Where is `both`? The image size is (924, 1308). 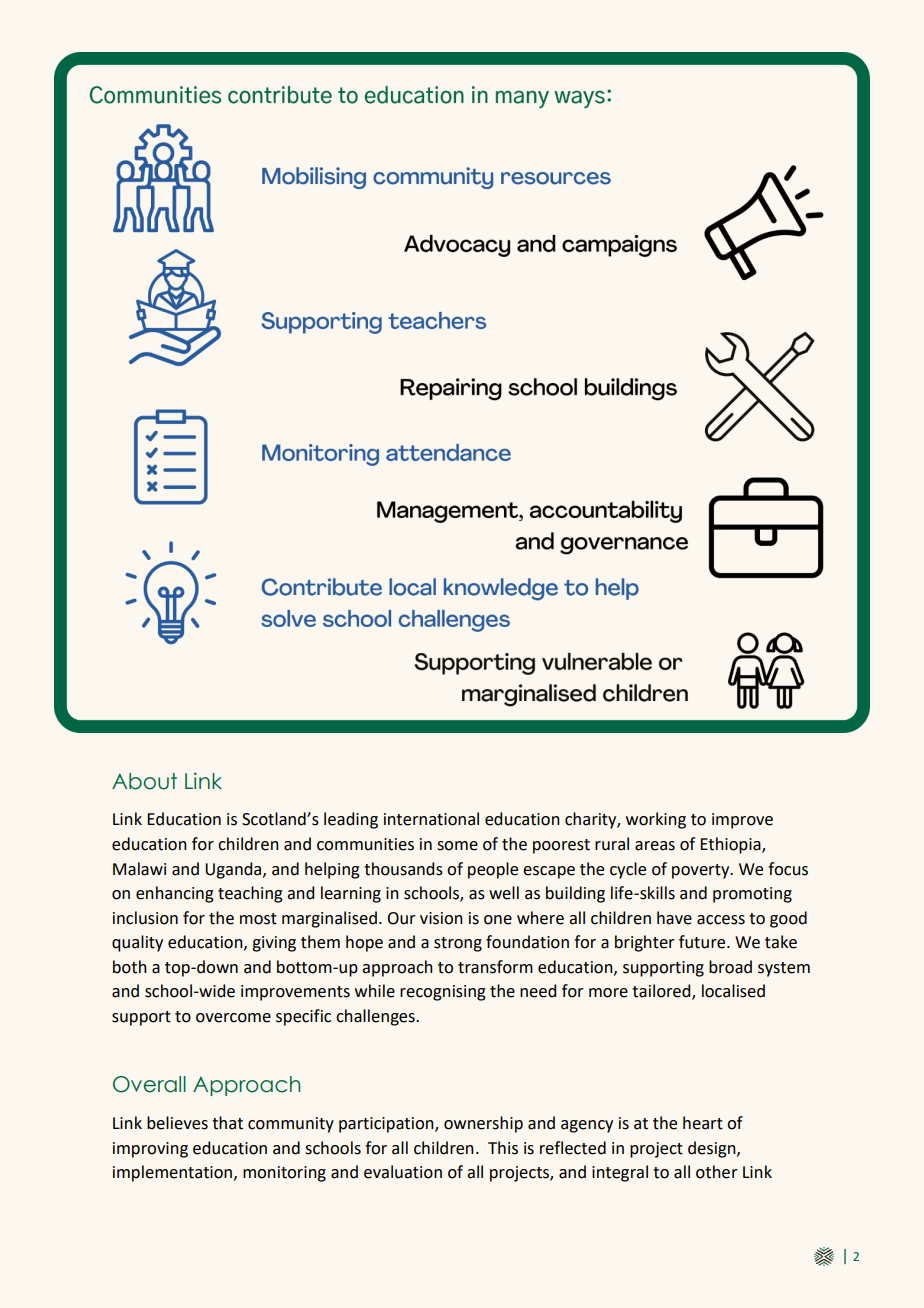 both is located at coordinates (130, 967).
